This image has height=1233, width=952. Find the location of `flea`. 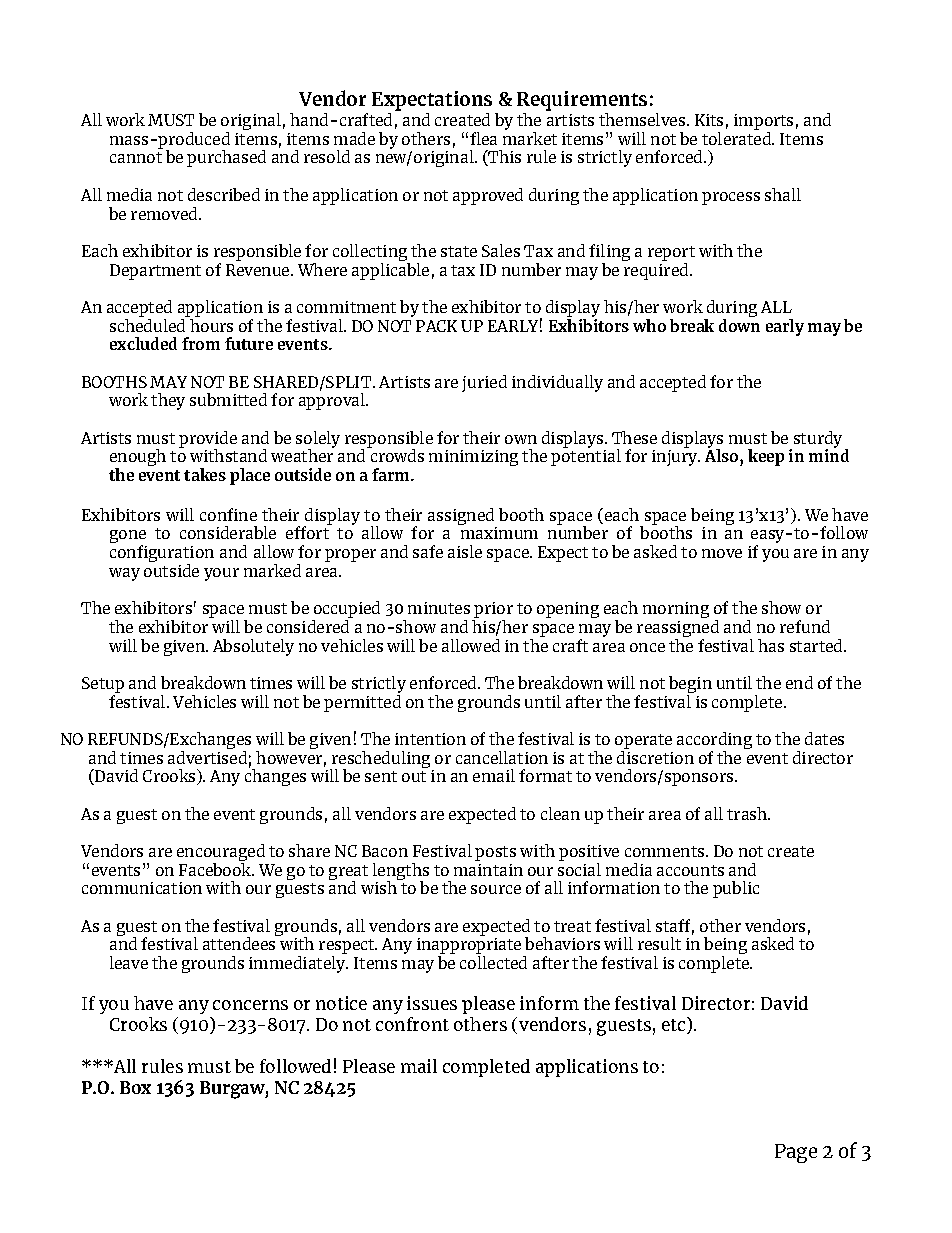

flea is located at coordinates (483, 138).
